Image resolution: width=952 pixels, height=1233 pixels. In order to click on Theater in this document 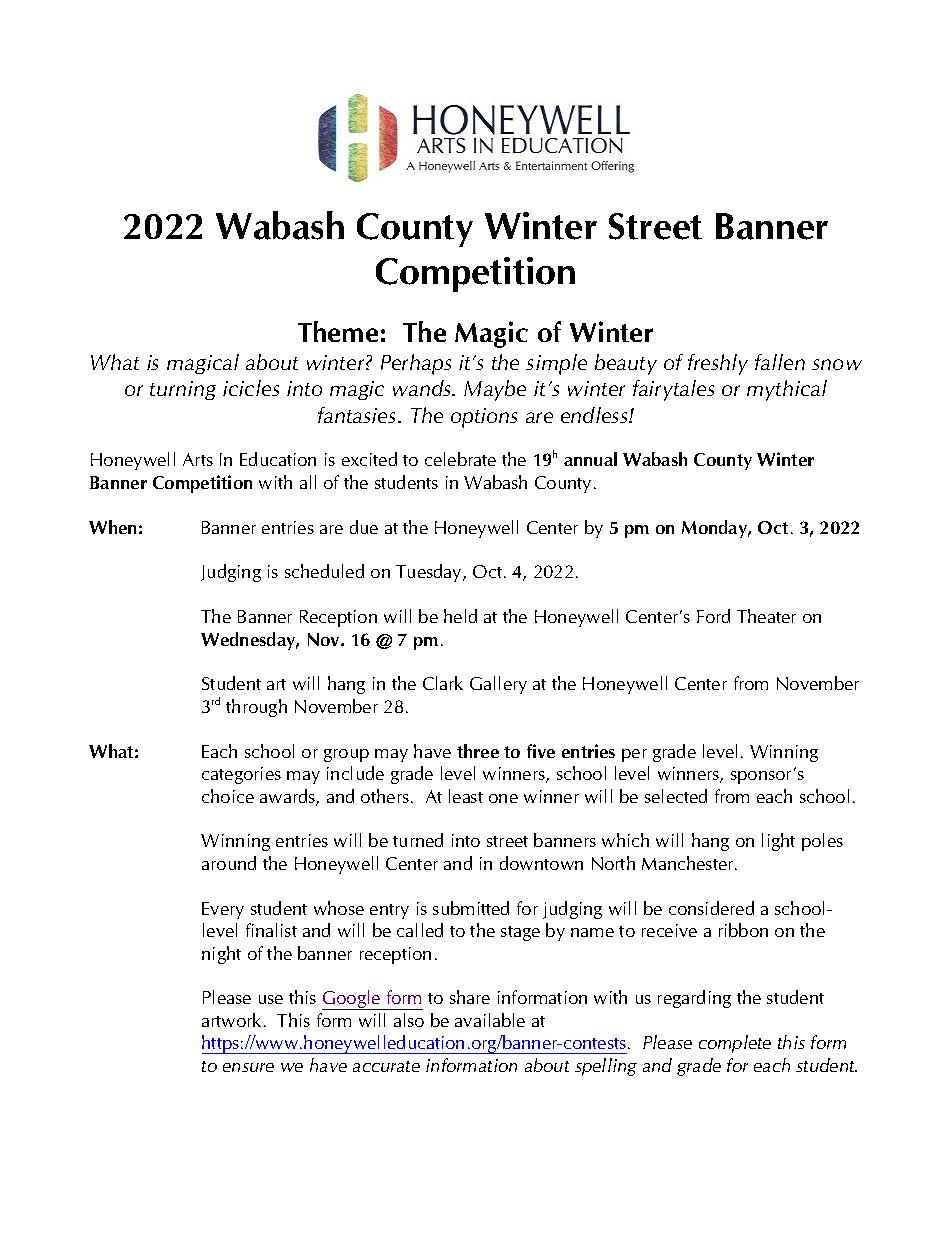, I will do `click(766, 616)`.
